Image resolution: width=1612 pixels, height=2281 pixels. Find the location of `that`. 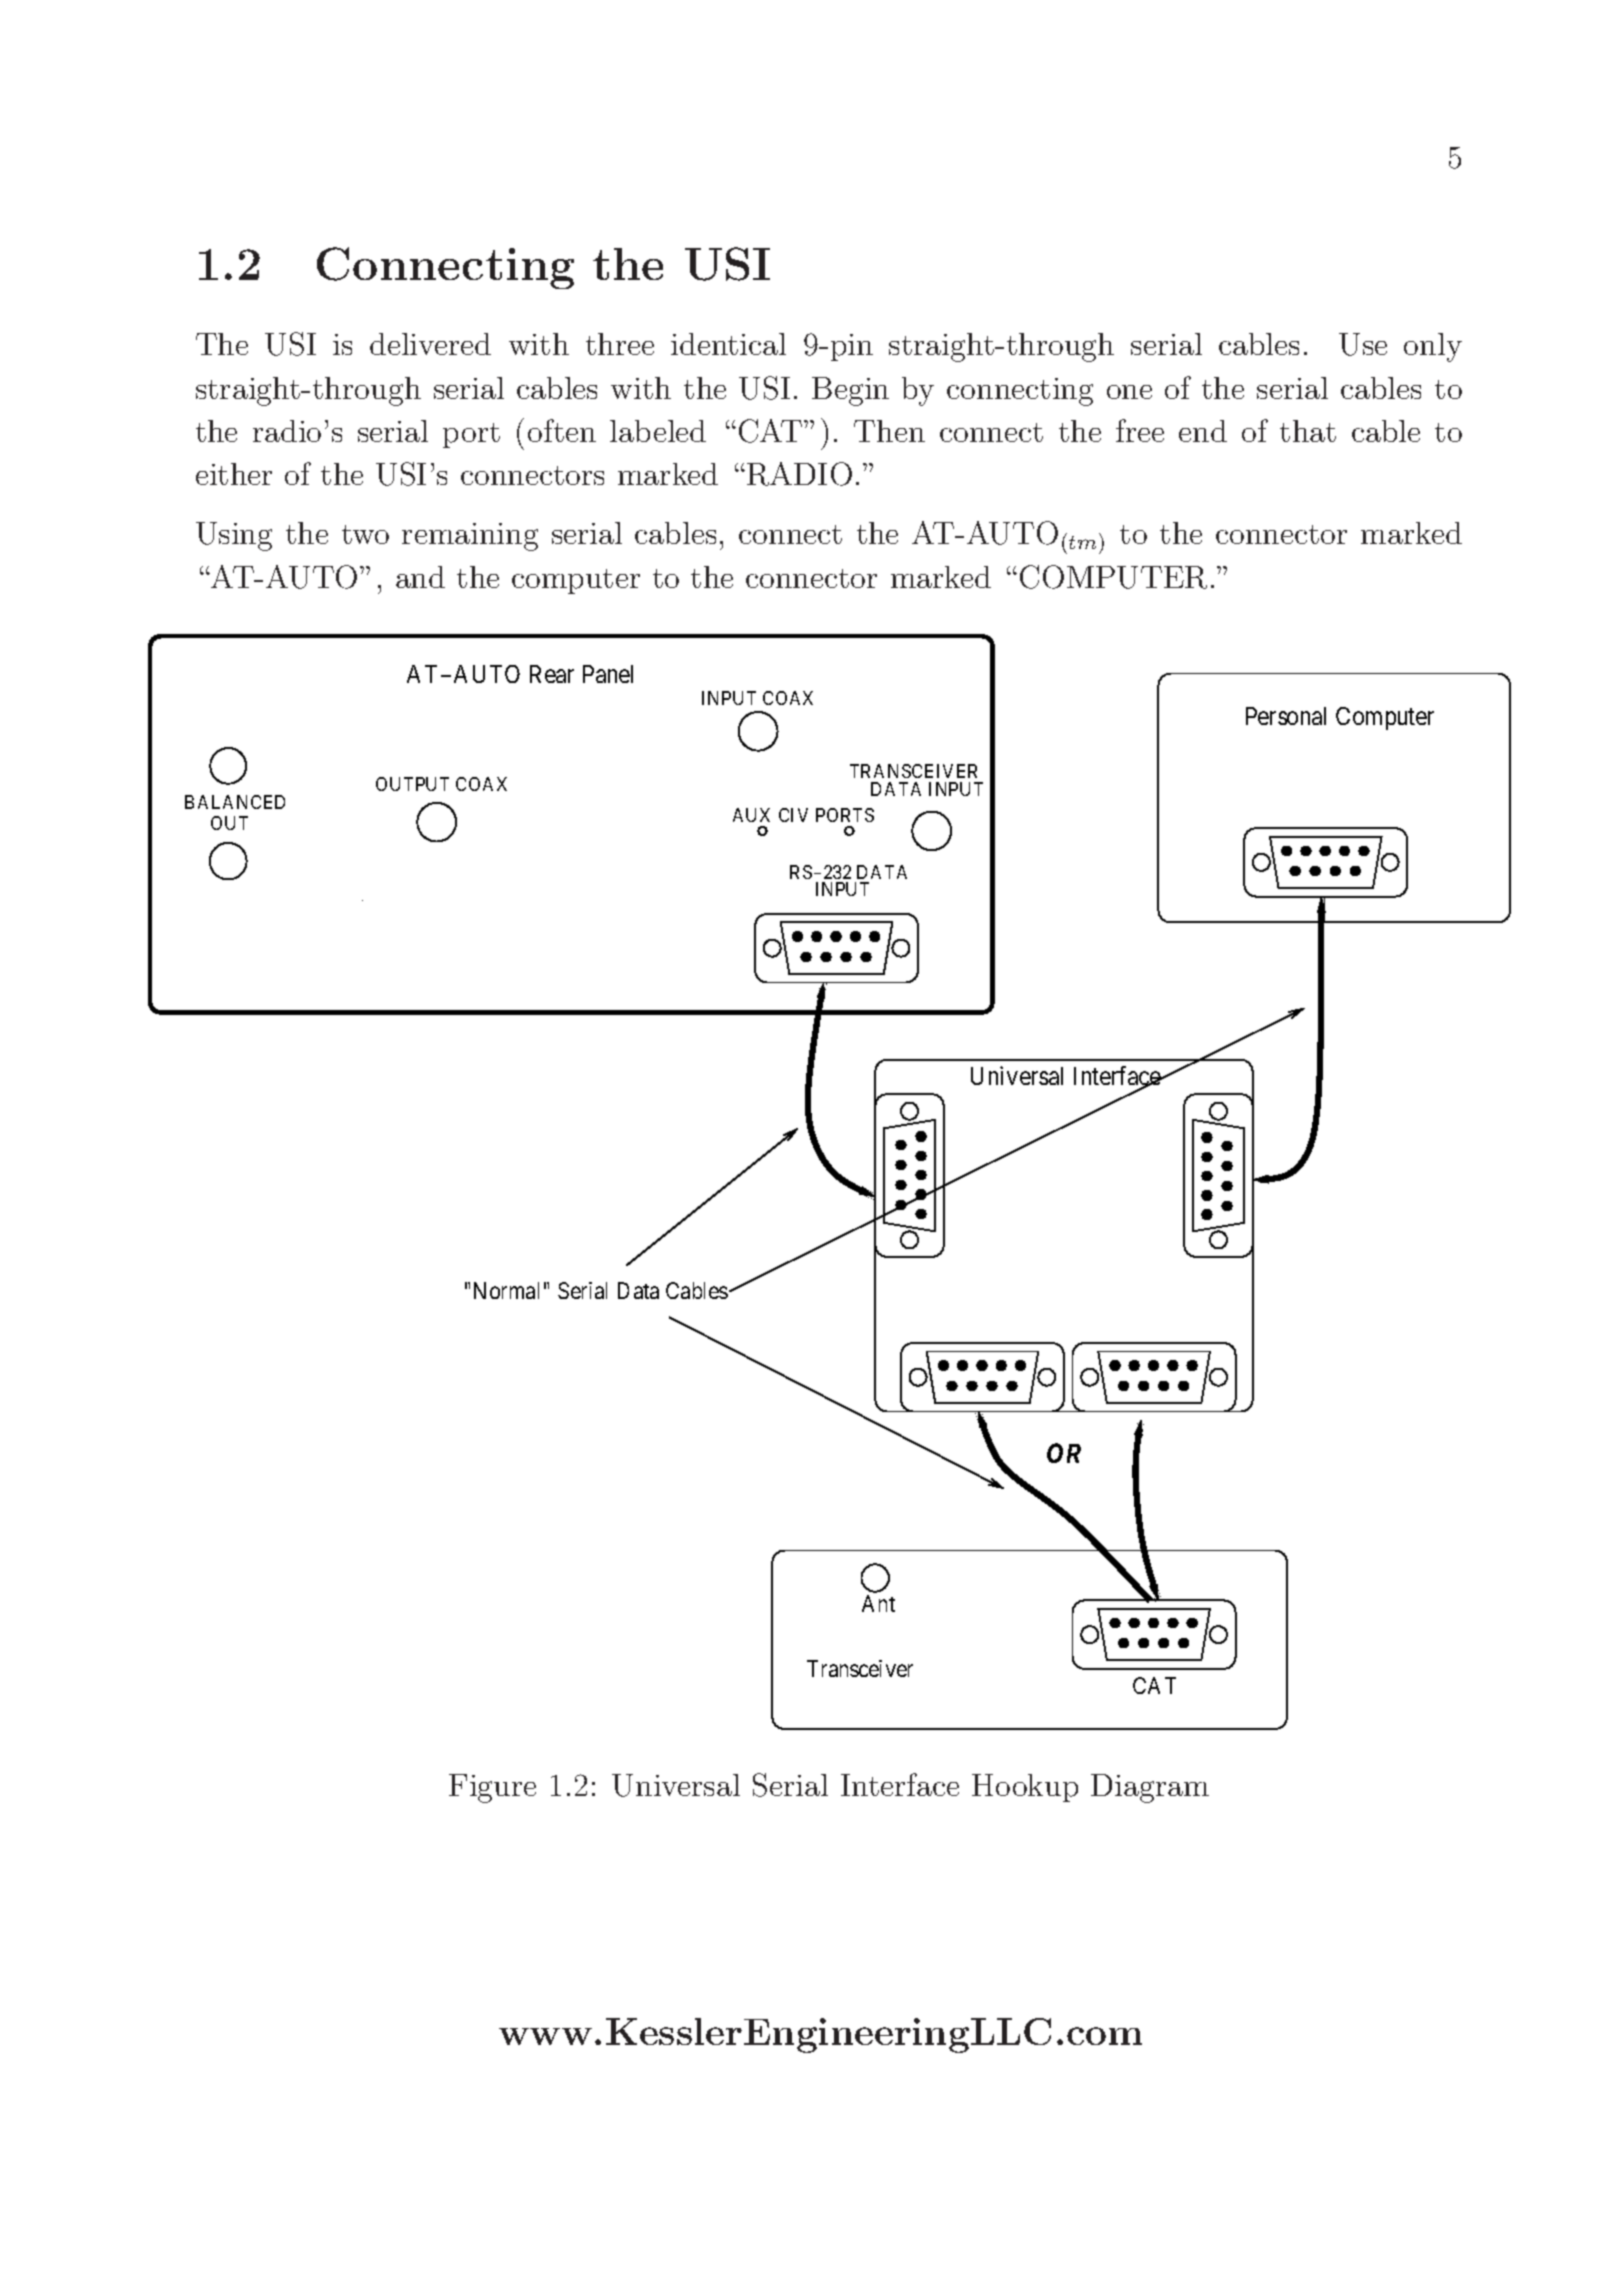

that is located at coordinates (1308, 431).
